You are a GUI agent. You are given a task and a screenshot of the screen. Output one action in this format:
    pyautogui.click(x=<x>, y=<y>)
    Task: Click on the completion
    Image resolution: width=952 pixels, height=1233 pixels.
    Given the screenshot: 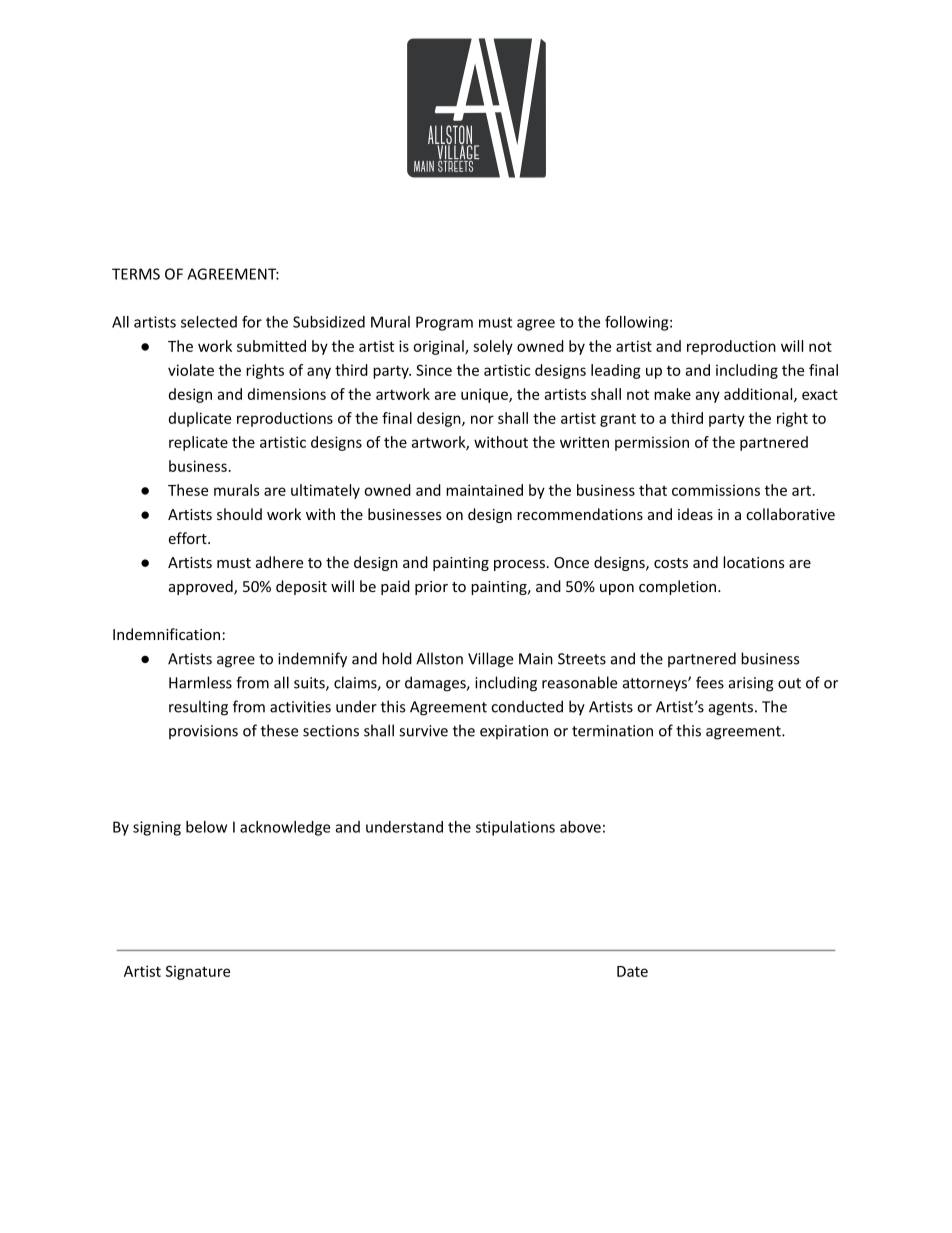 What is the action you would take?
    pyautogui.click(x=679, y=587)
